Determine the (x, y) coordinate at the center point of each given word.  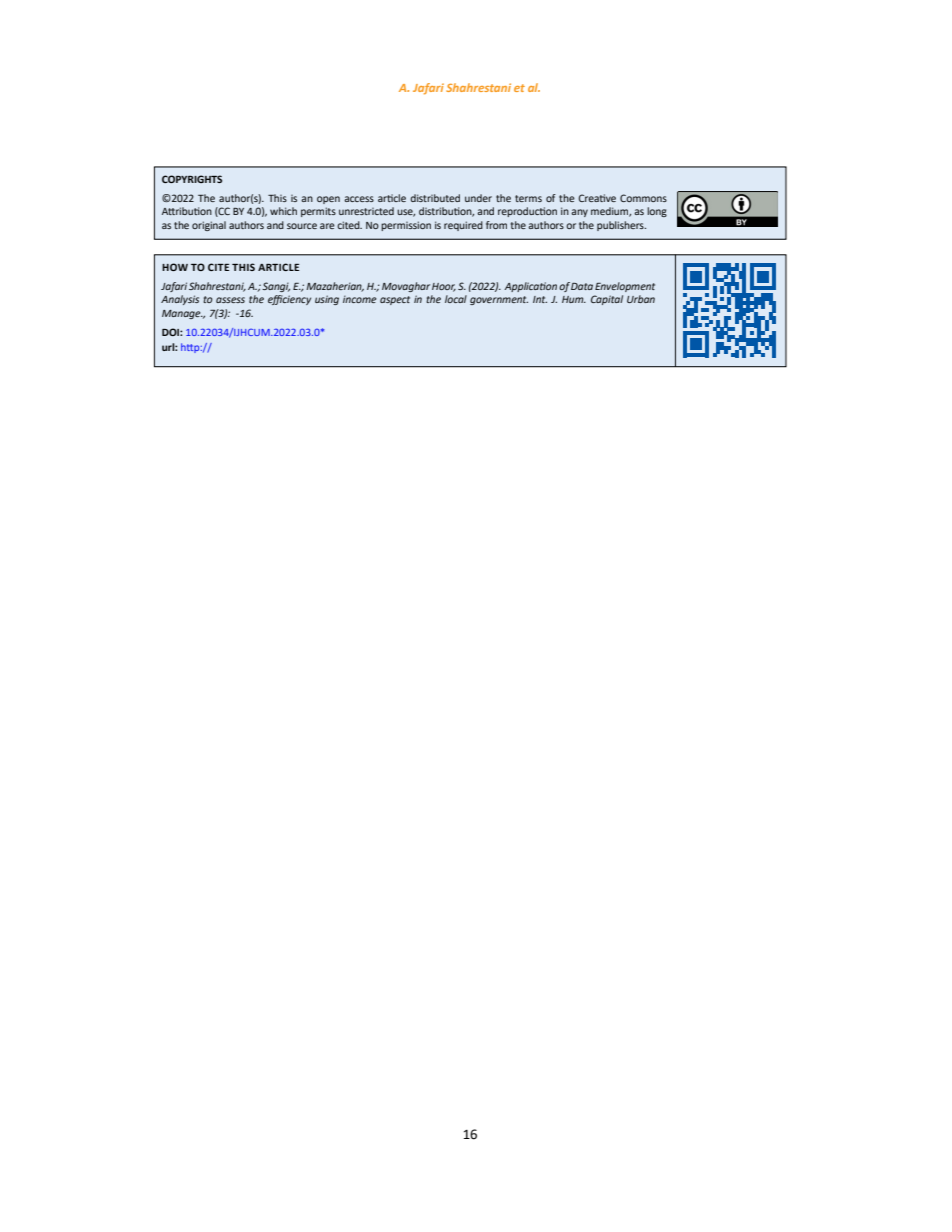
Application (530, 287)
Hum (574, 299)
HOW (175, 267)
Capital (607, 300)
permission (406, 226)
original (209, 226)
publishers (621, 226)
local (456, 299)
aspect (395, 300)
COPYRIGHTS (192, 179)
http (191, 348)
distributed (435, 198)
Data (582, 286)
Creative (597, 198)
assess (230, 300)
